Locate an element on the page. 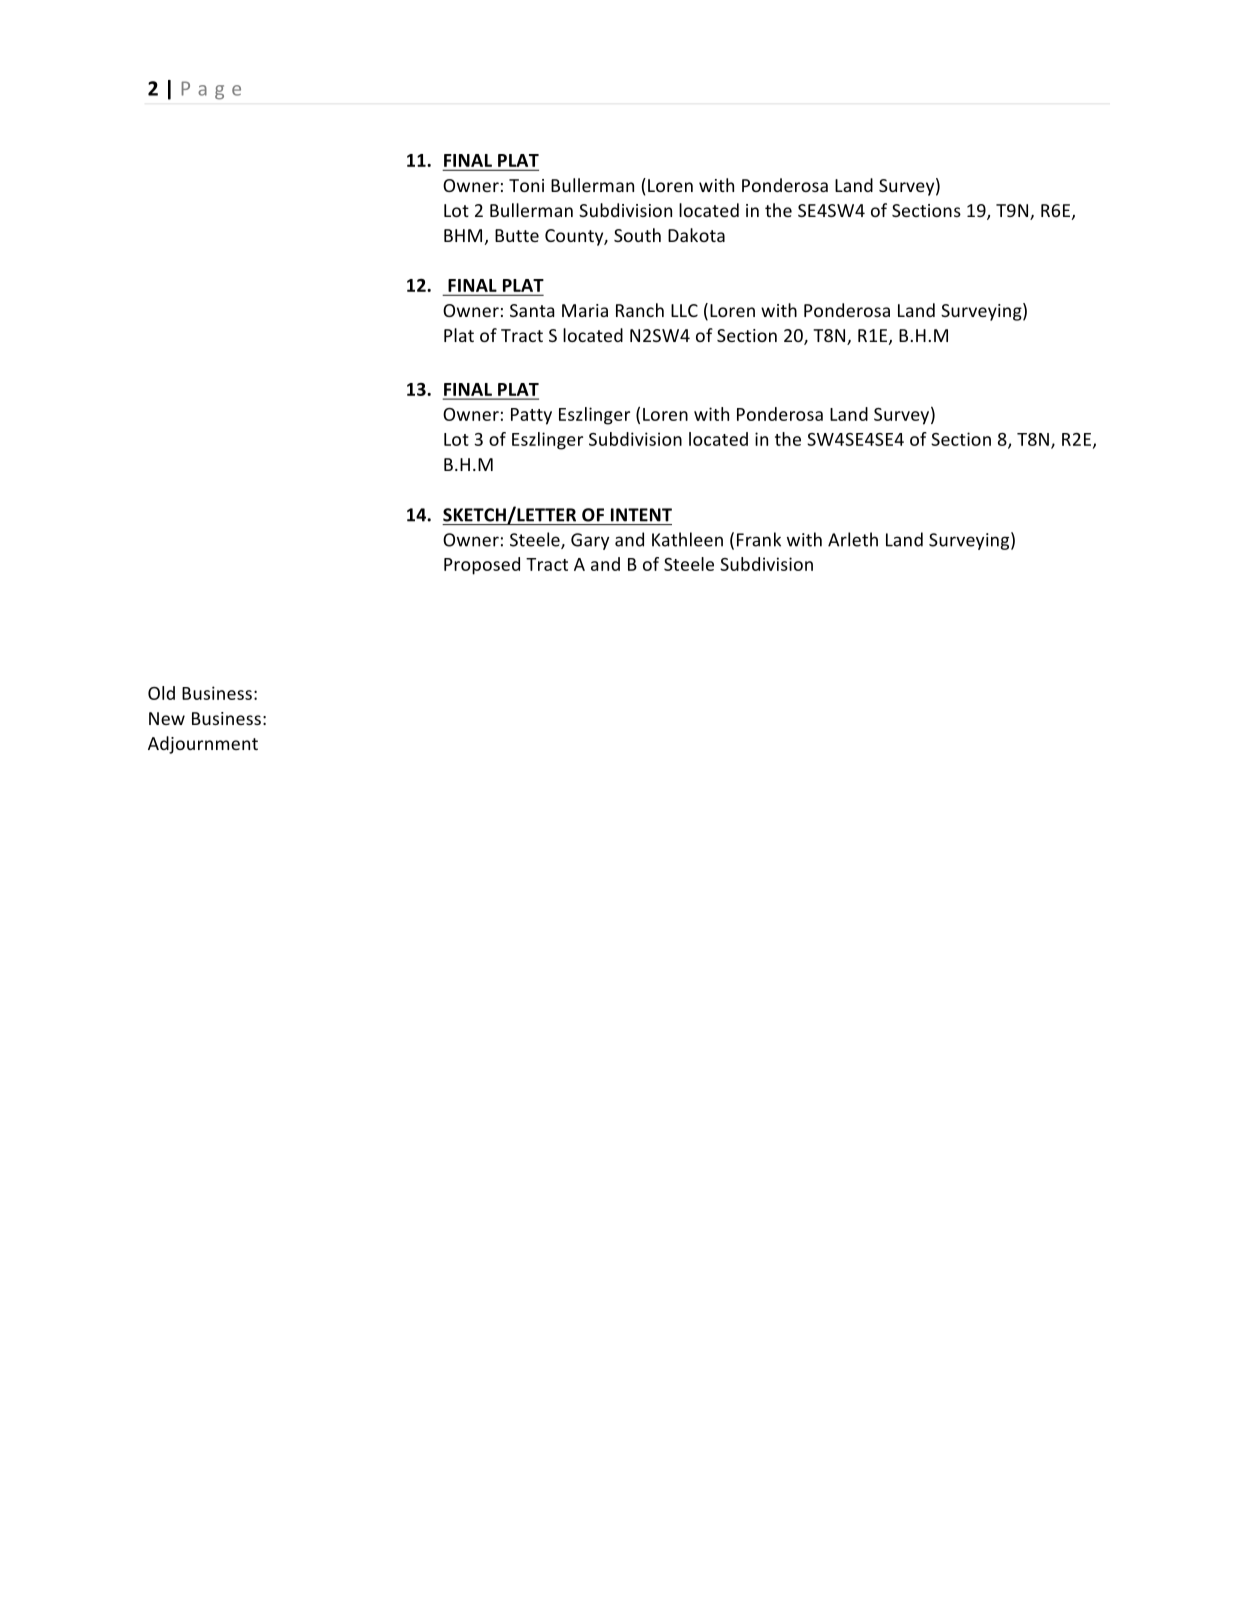 This image has width=1255, height=1624. Page is located at coordinates (211, 90).
